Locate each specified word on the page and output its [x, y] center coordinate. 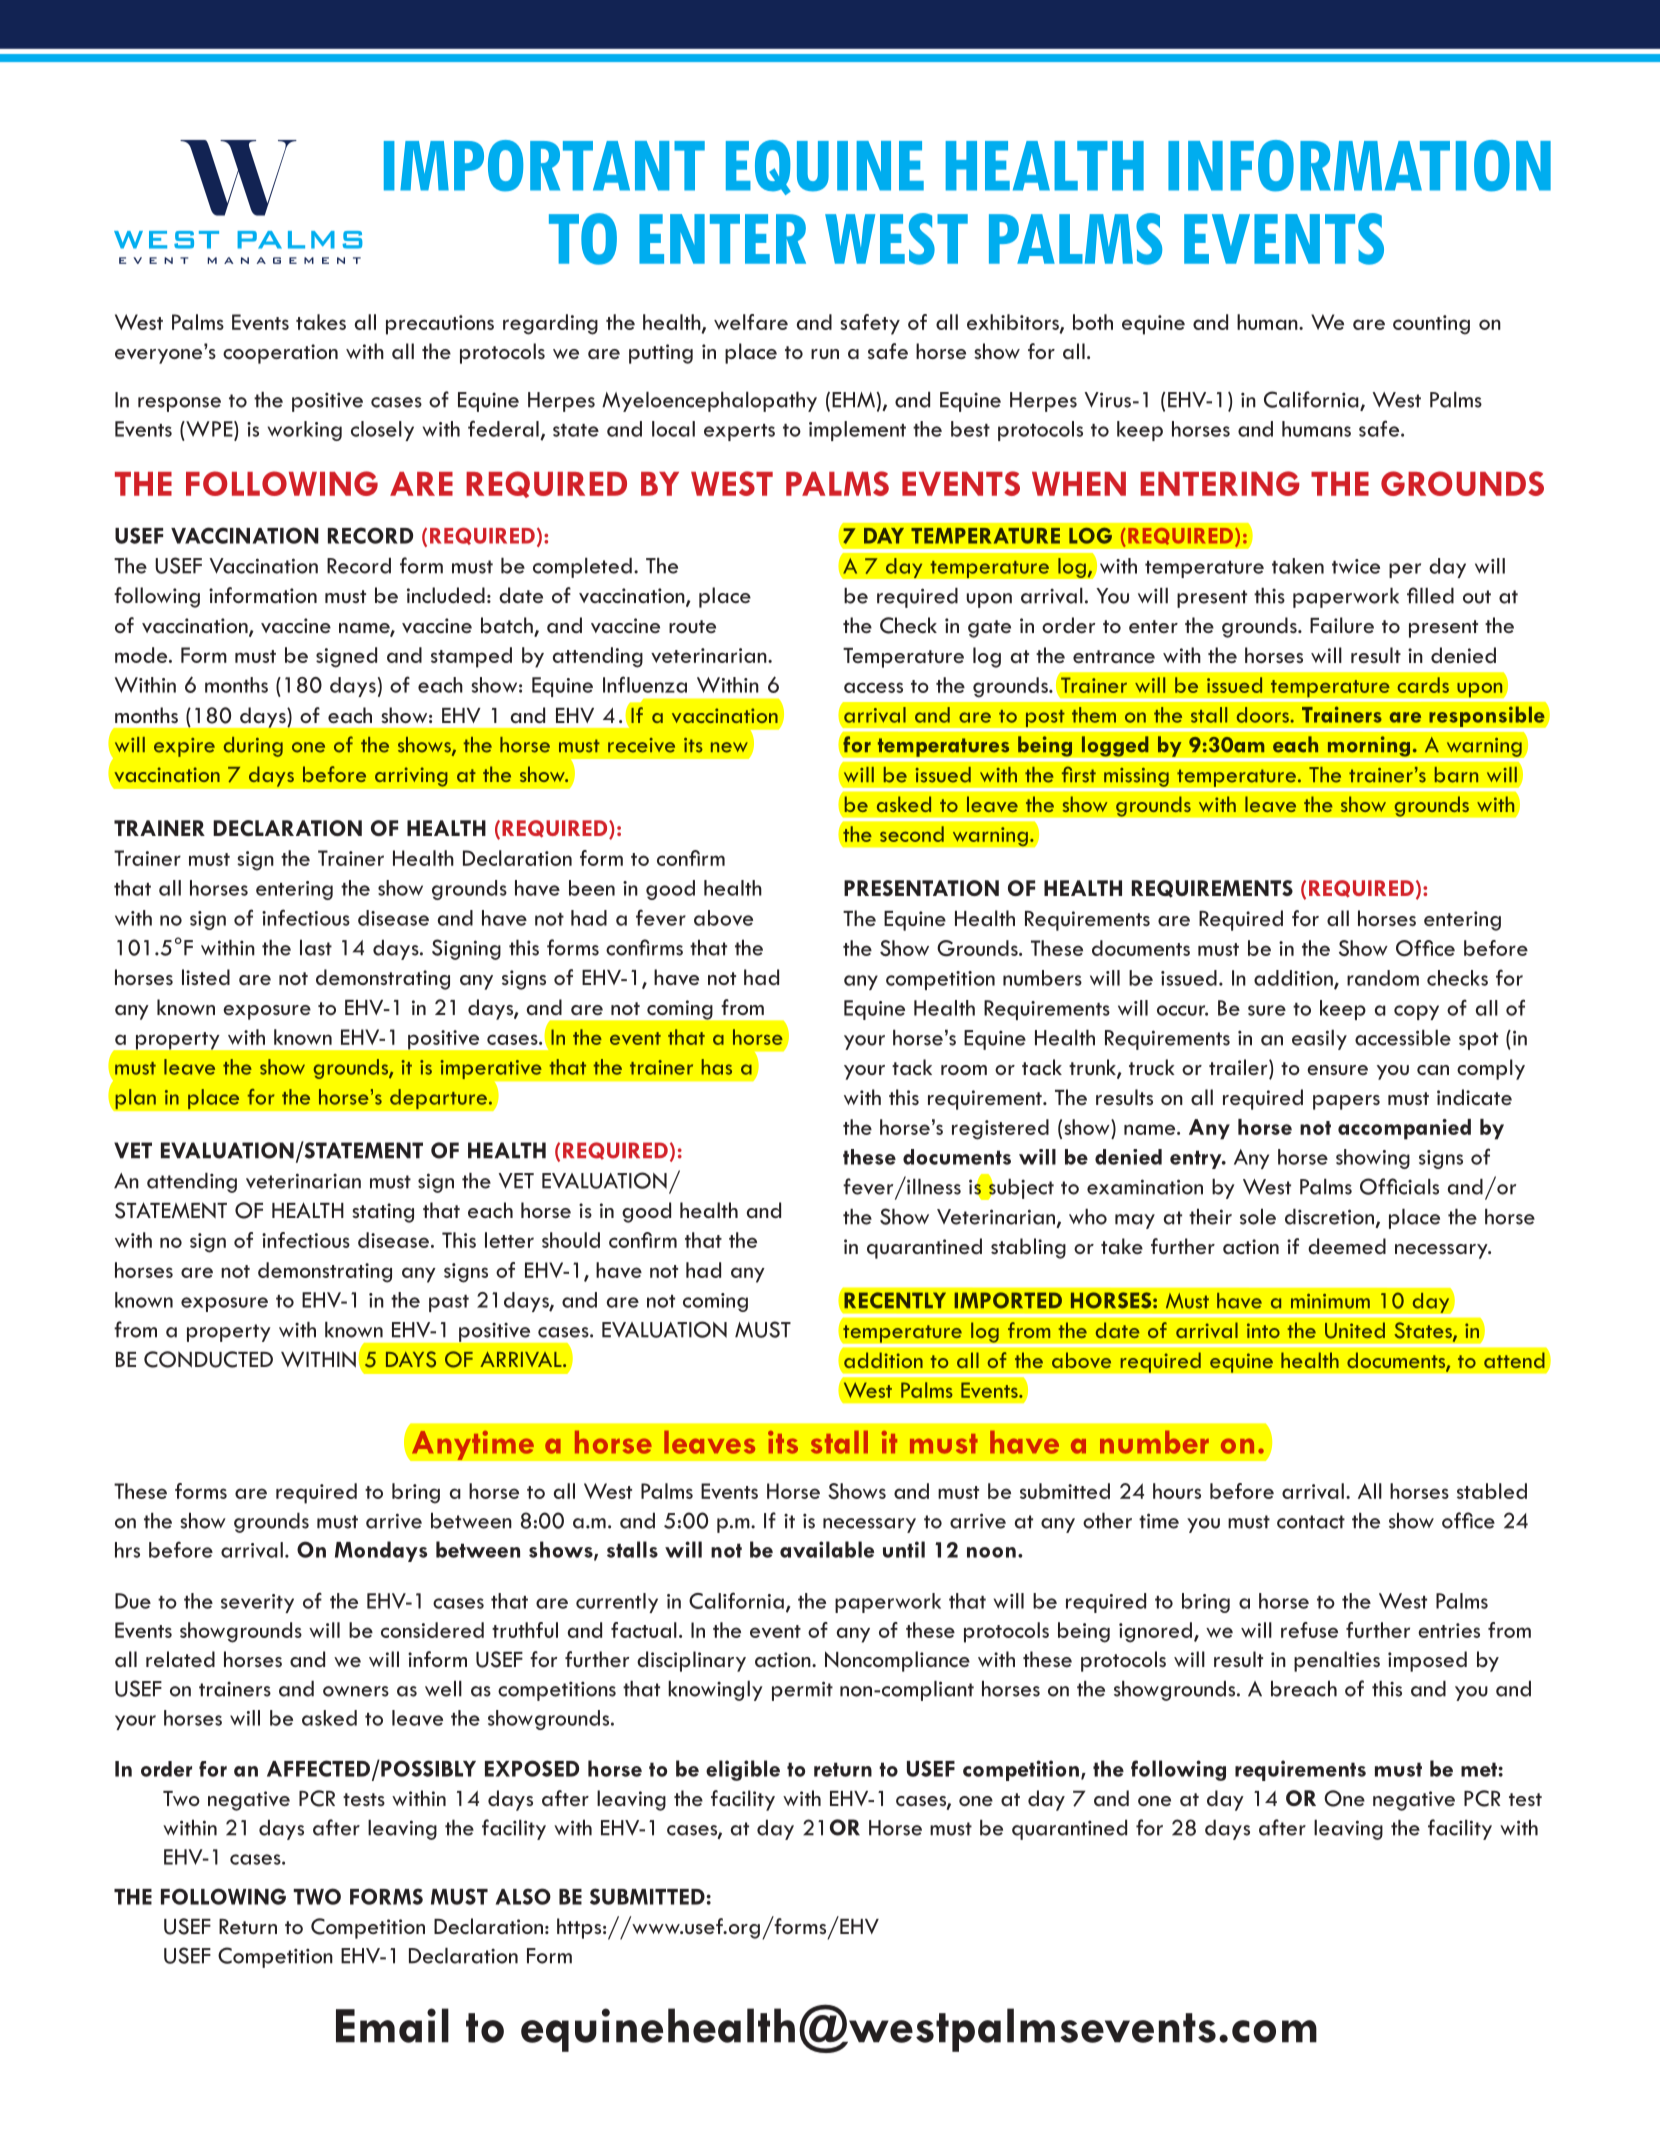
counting [1431, 325]
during [253, 747]
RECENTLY [895, 1300]
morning [1370, 746]
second [912, 834]
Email [392, 2025]
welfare [751, 322]
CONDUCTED [208, 1359]
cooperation [280, 354]
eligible [743, 1770]
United [1355, 1330]
